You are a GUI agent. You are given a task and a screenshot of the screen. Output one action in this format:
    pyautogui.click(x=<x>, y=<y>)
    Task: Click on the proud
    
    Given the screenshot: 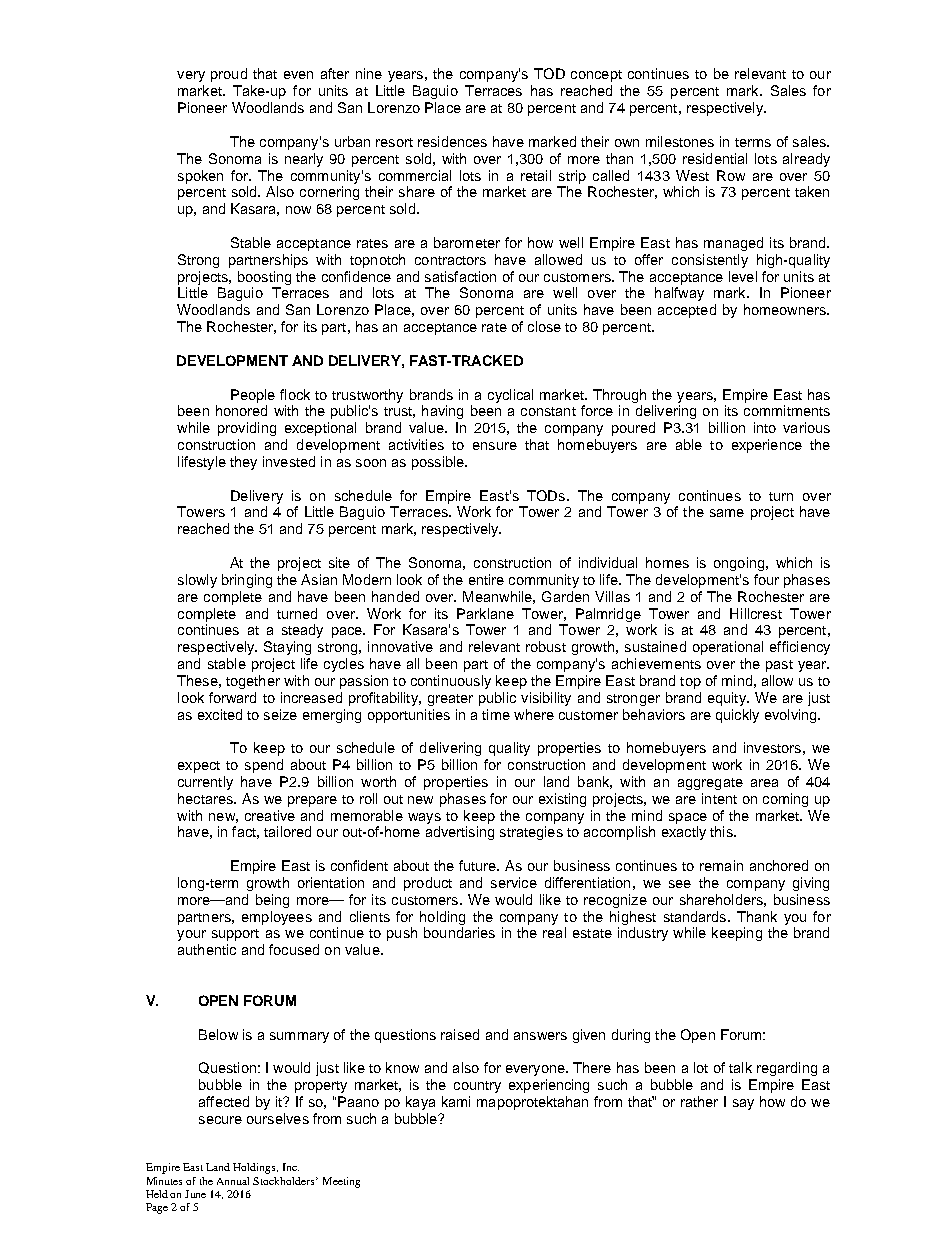 What is the action you would take?
    pyautogui.click(x=229, y=75)
